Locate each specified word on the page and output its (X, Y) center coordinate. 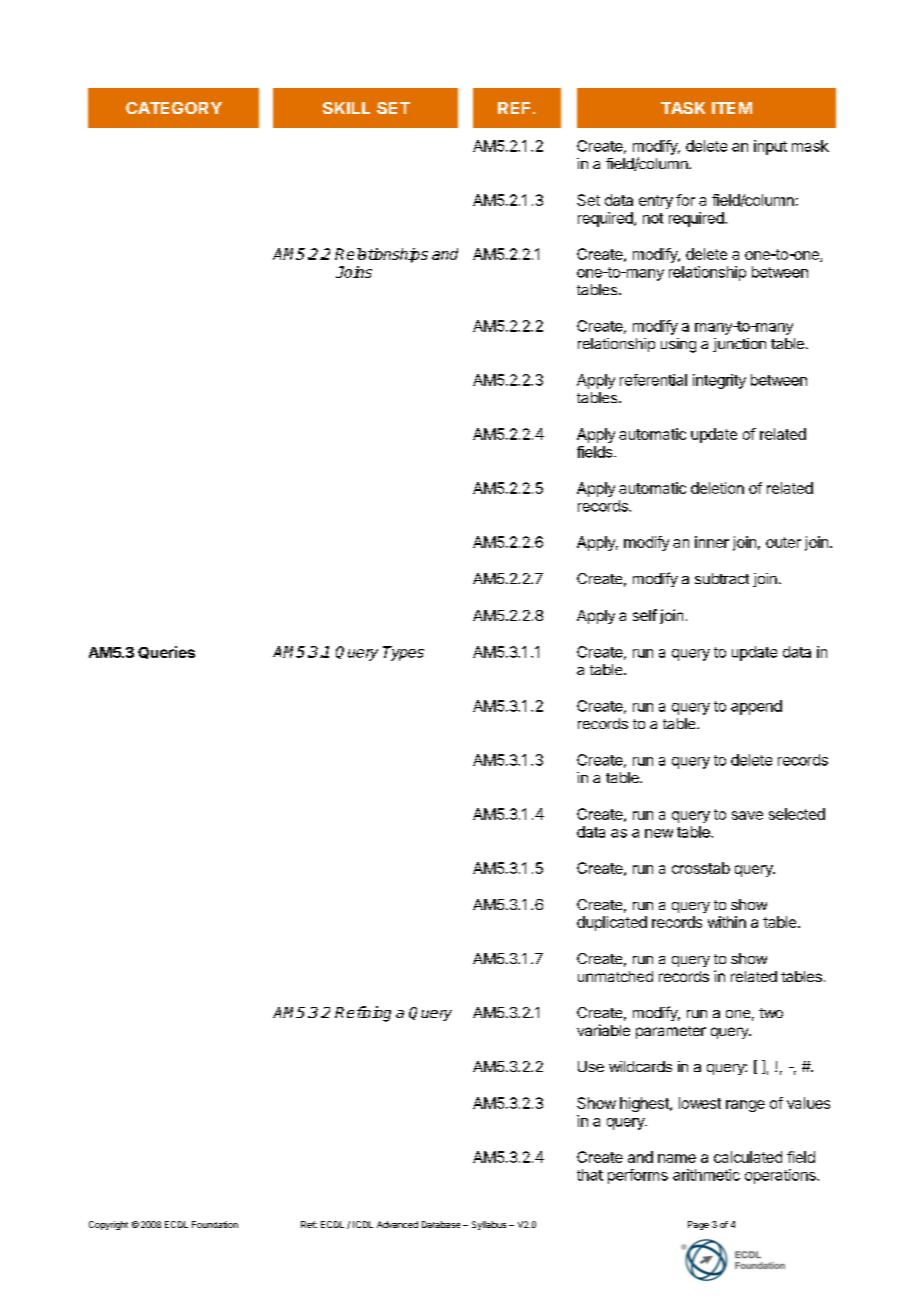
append (756, 707)
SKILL (346, 108)
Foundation (215, 1224)
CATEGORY (174, 108)
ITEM (732, 108)
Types (403, 653)
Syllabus (489, 1225)
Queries (166, 652)
